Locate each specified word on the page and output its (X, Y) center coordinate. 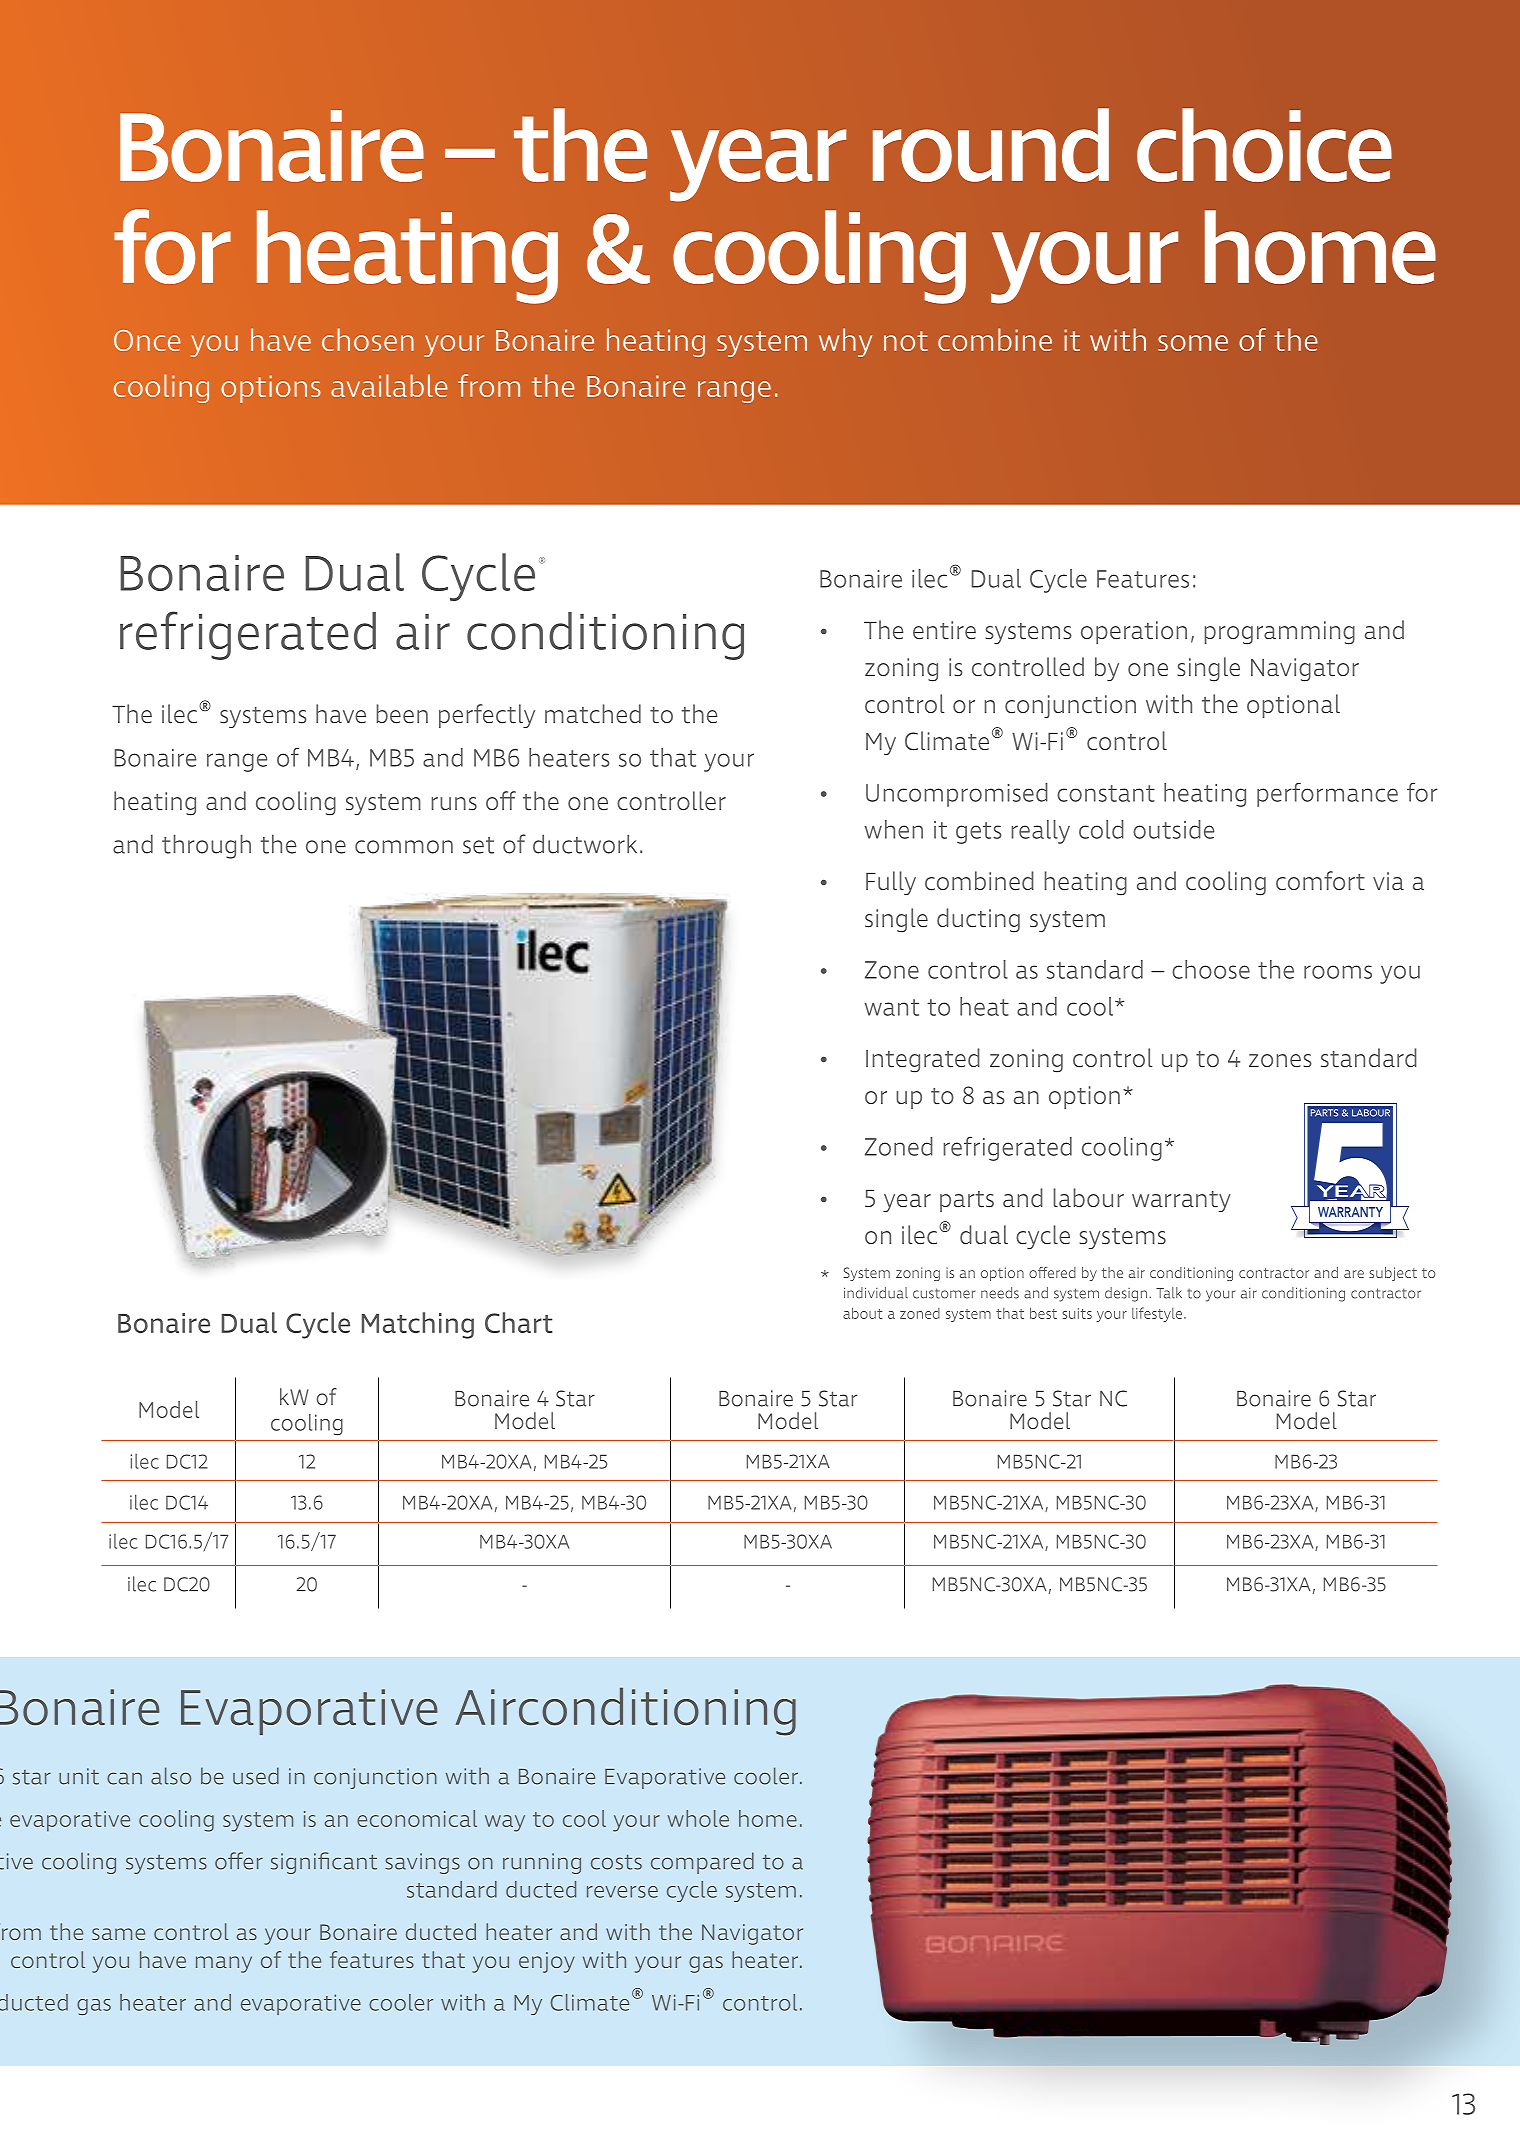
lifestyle (1158, 1314)
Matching (418, 1325)
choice (1264, 145)
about (862, 1313)
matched (593, 714)
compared (702, 1863)
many (224, 1964)
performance (1327, 794)
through (206, 846)
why (845, 342)
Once (147, 340)
